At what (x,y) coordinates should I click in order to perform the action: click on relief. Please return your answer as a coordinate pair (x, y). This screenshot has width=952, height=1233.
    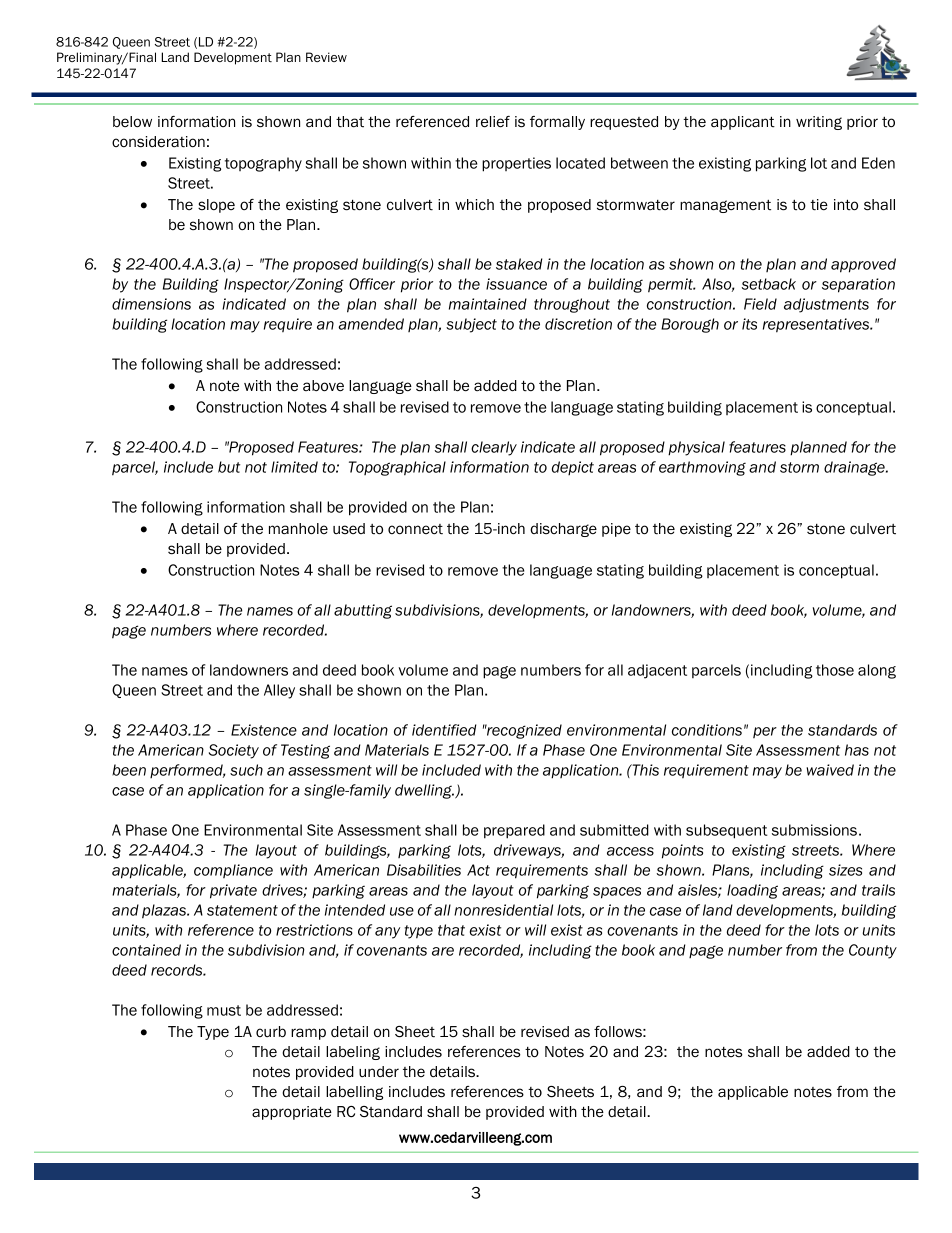
    Looking at the image, I should click on (493, 122).
